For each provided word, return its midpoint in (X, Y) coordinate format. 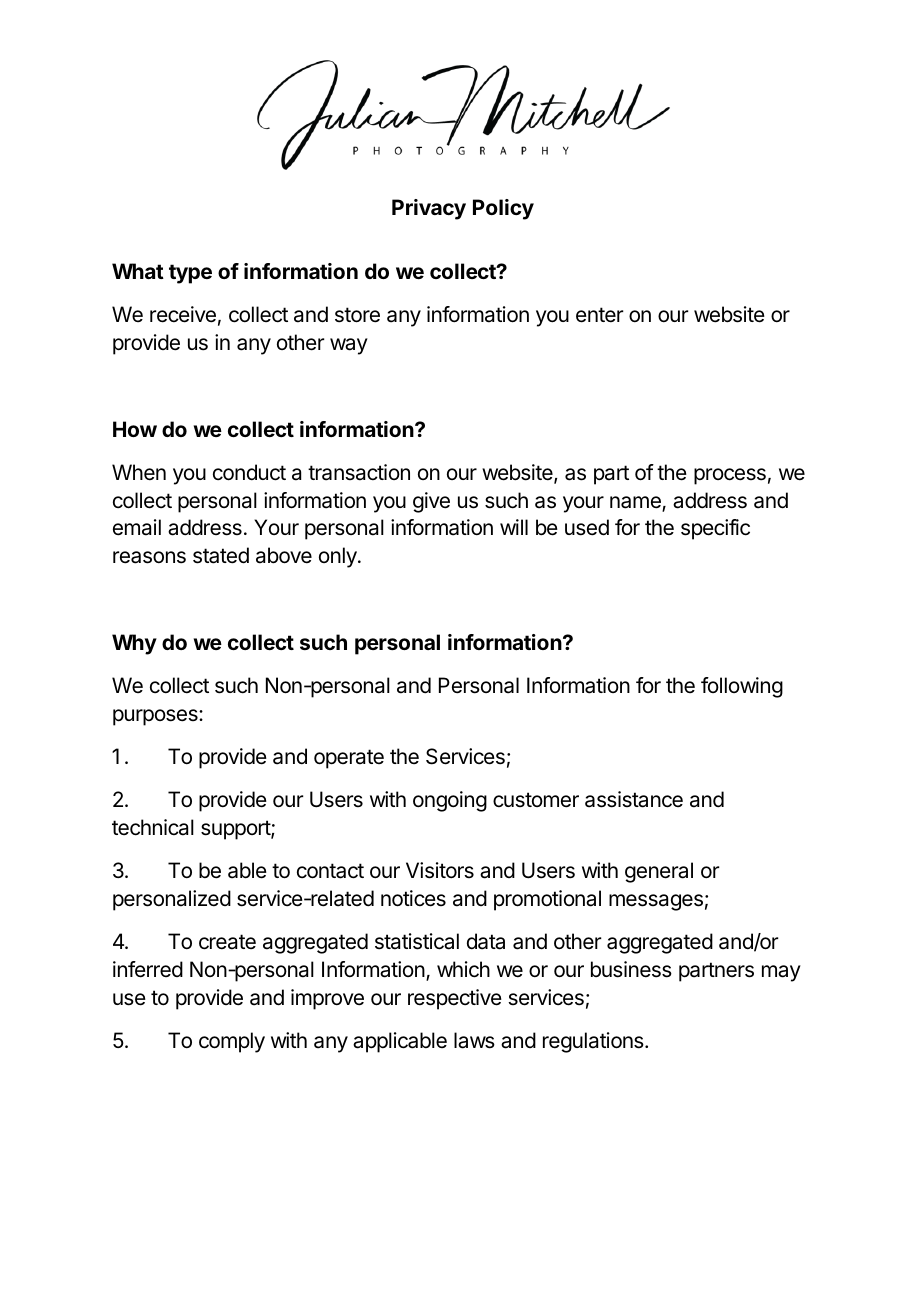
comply (232, 1042)
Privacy (429, 209)
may (781, 973)
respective (455, 999)
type (190, 274)
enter (600, 315)
